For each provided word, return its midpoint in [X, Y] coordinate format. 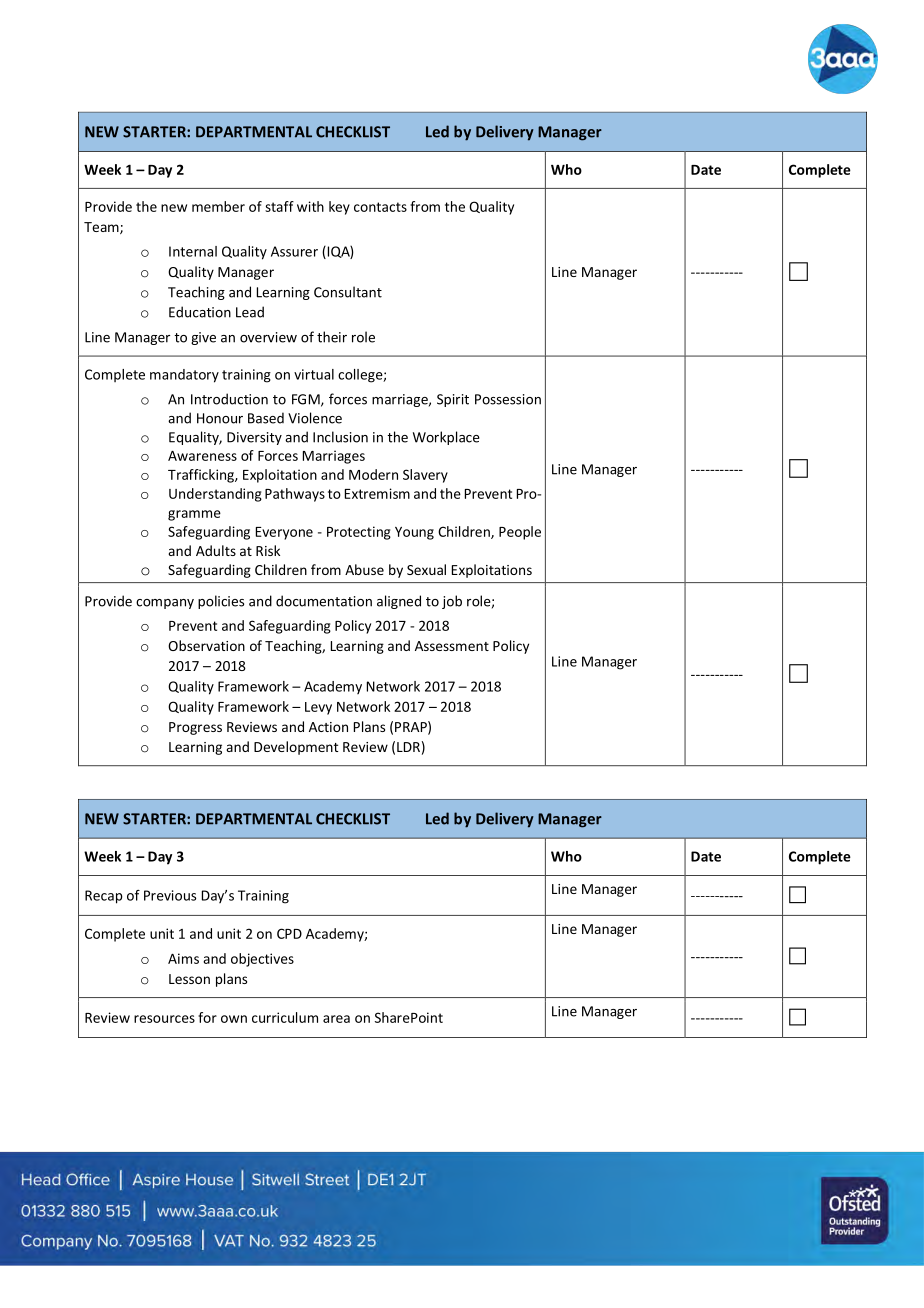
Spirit [453, 400]
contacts [380, 207]
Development [296, 748]
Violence [315, 418]
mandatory [184, 376]
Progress [195, 728]
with [310, 206]
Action [328, 727]
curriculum [285, 1017]
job [452, 602]
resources [164, 1019]
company [165, 604]
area [336, 1019]
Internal [193, 251]
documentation [324, 601]
